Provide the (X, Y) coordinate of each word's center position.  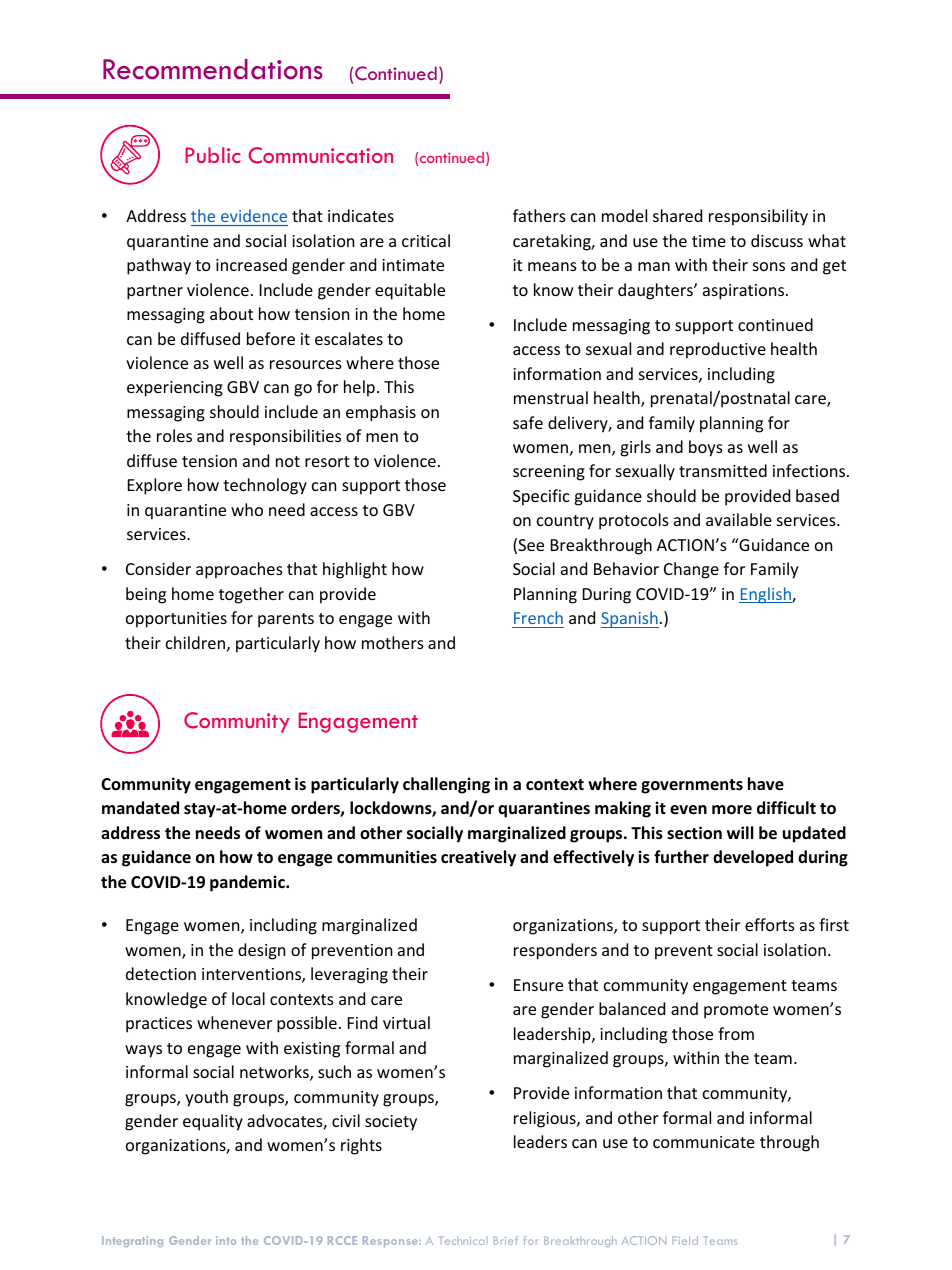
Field (685, 1240)
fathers (539, 215)
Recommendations (213, 69)
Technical (461, 1240)
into (226, 1240)
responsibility (758, 217)
